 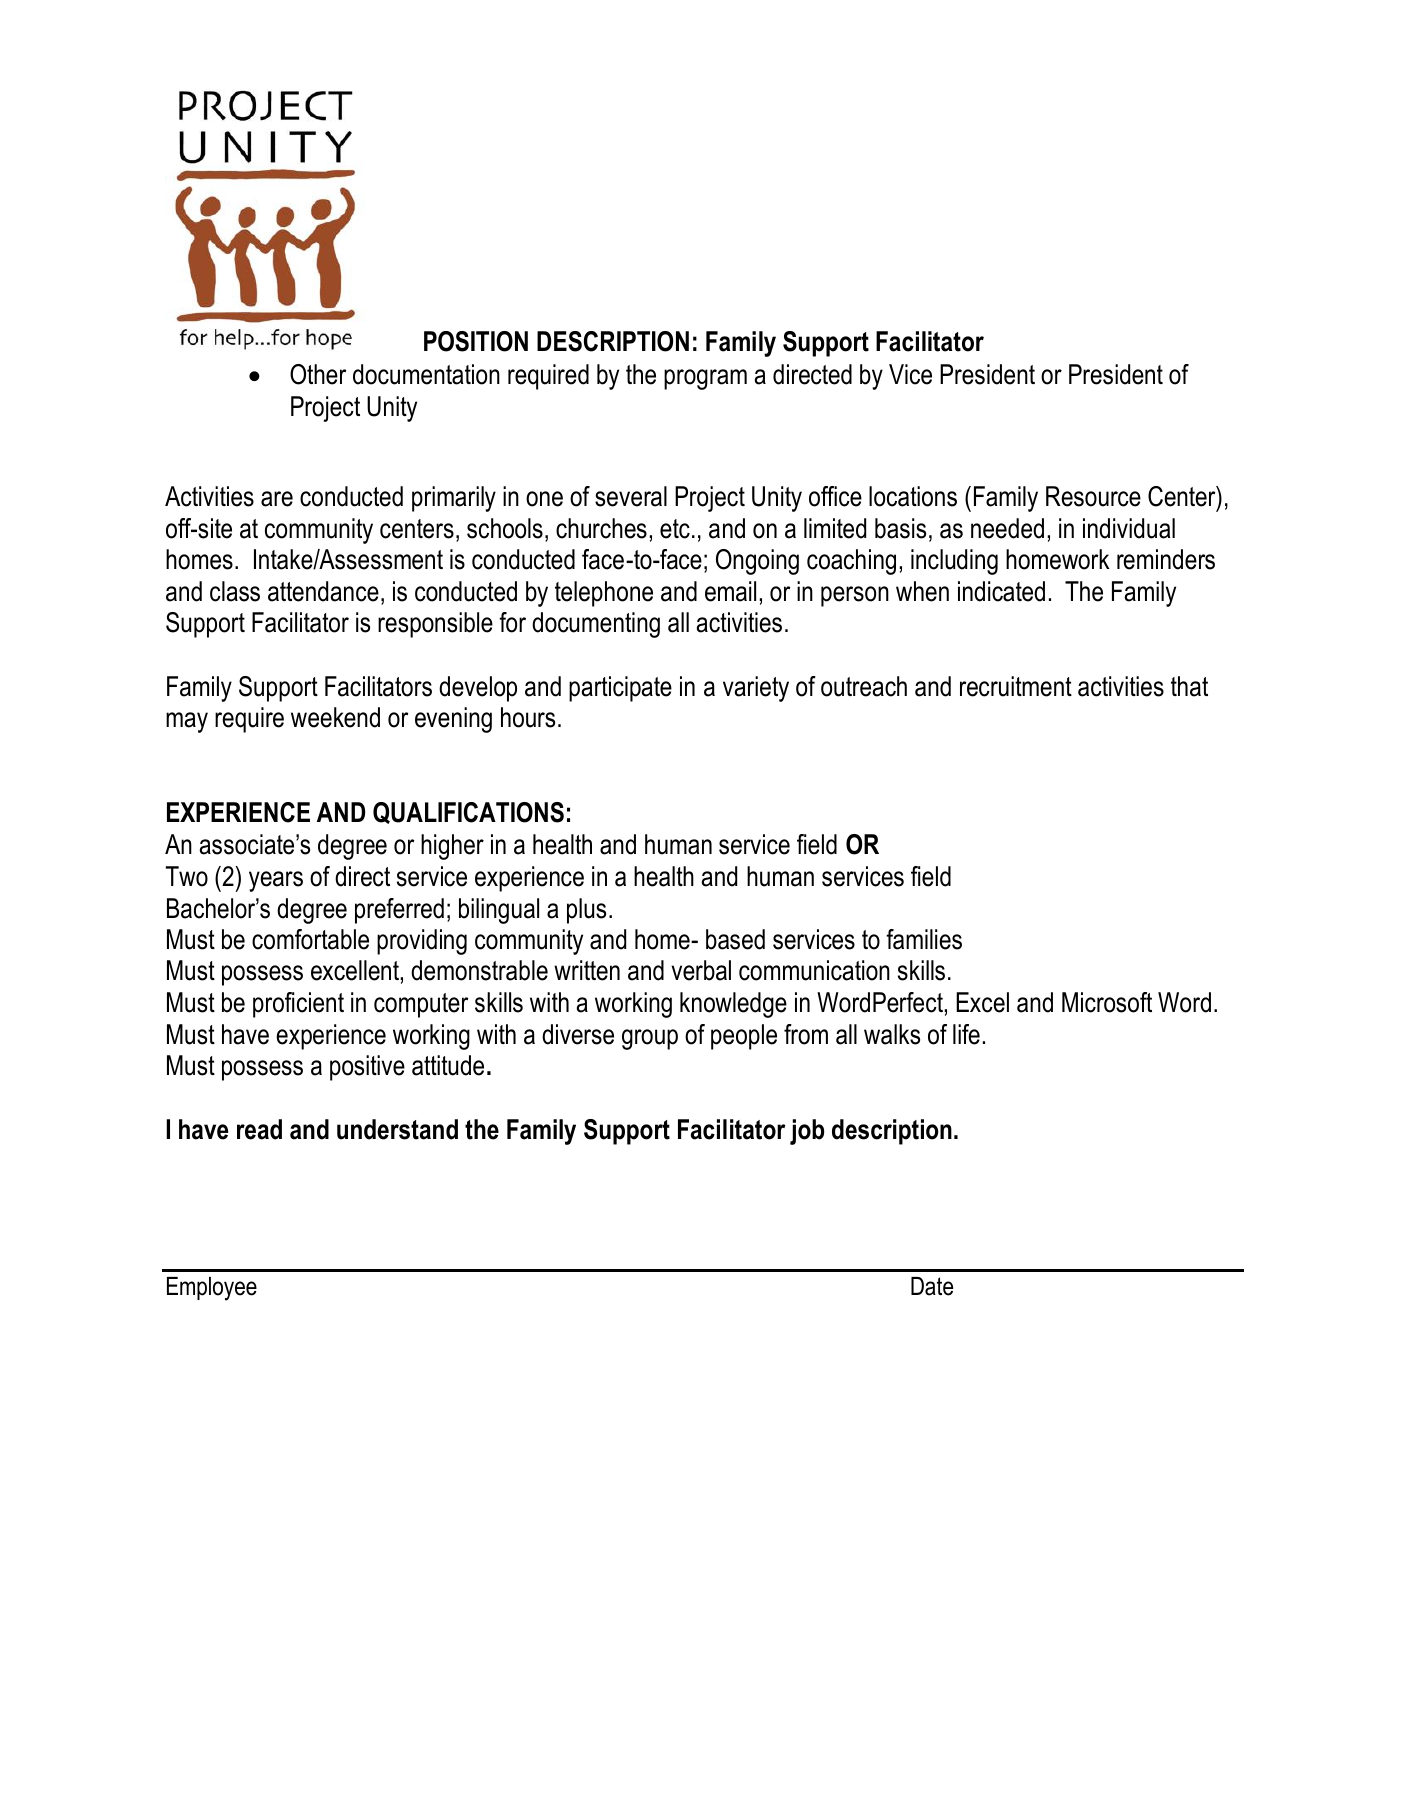 What do you see at coordinates (1093, 496) in the screenshot?
I see `Resource` at bounding box center [1093, 496].
